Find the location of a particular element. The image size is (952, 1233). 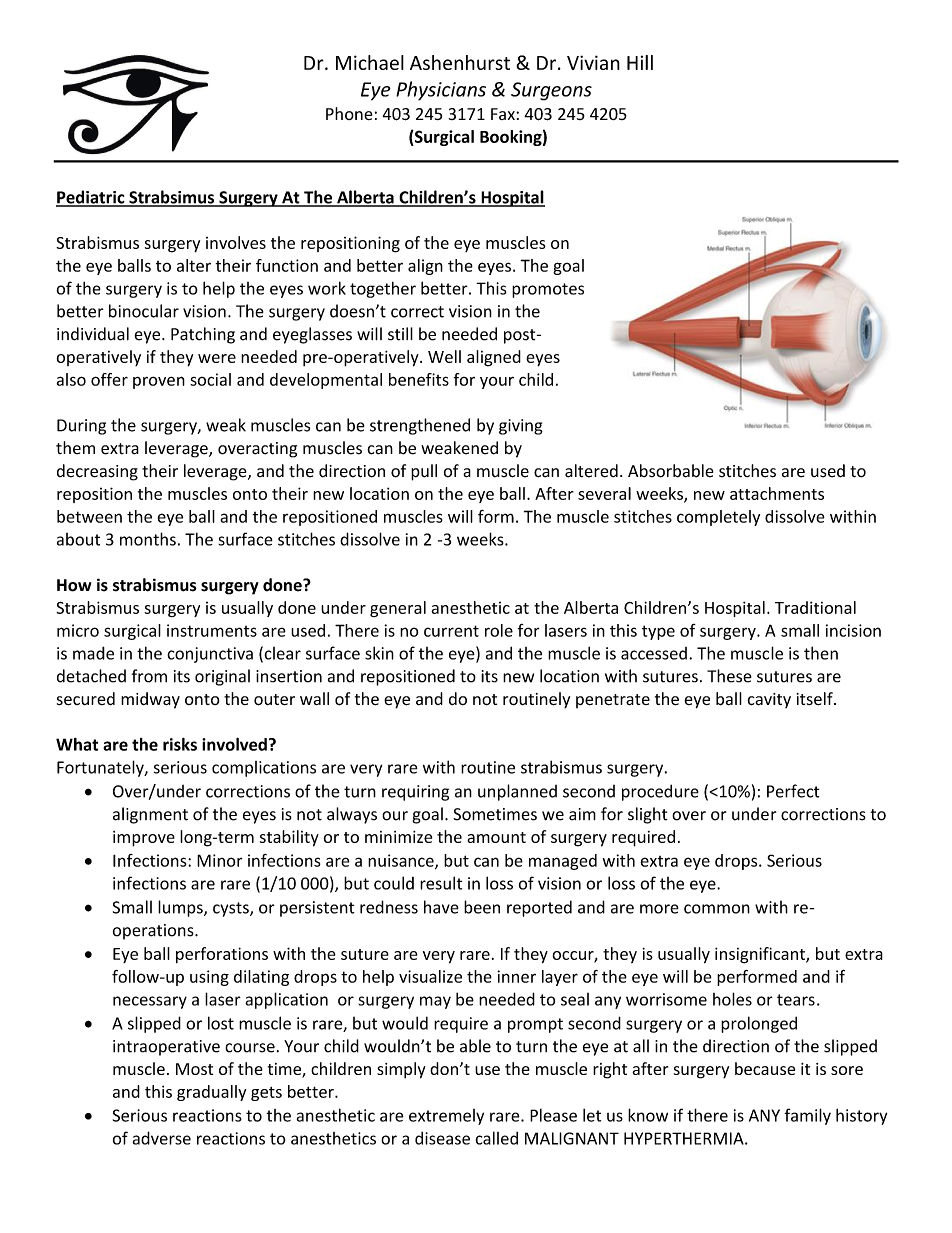

Physicians is located at coordinates (441, 91).
